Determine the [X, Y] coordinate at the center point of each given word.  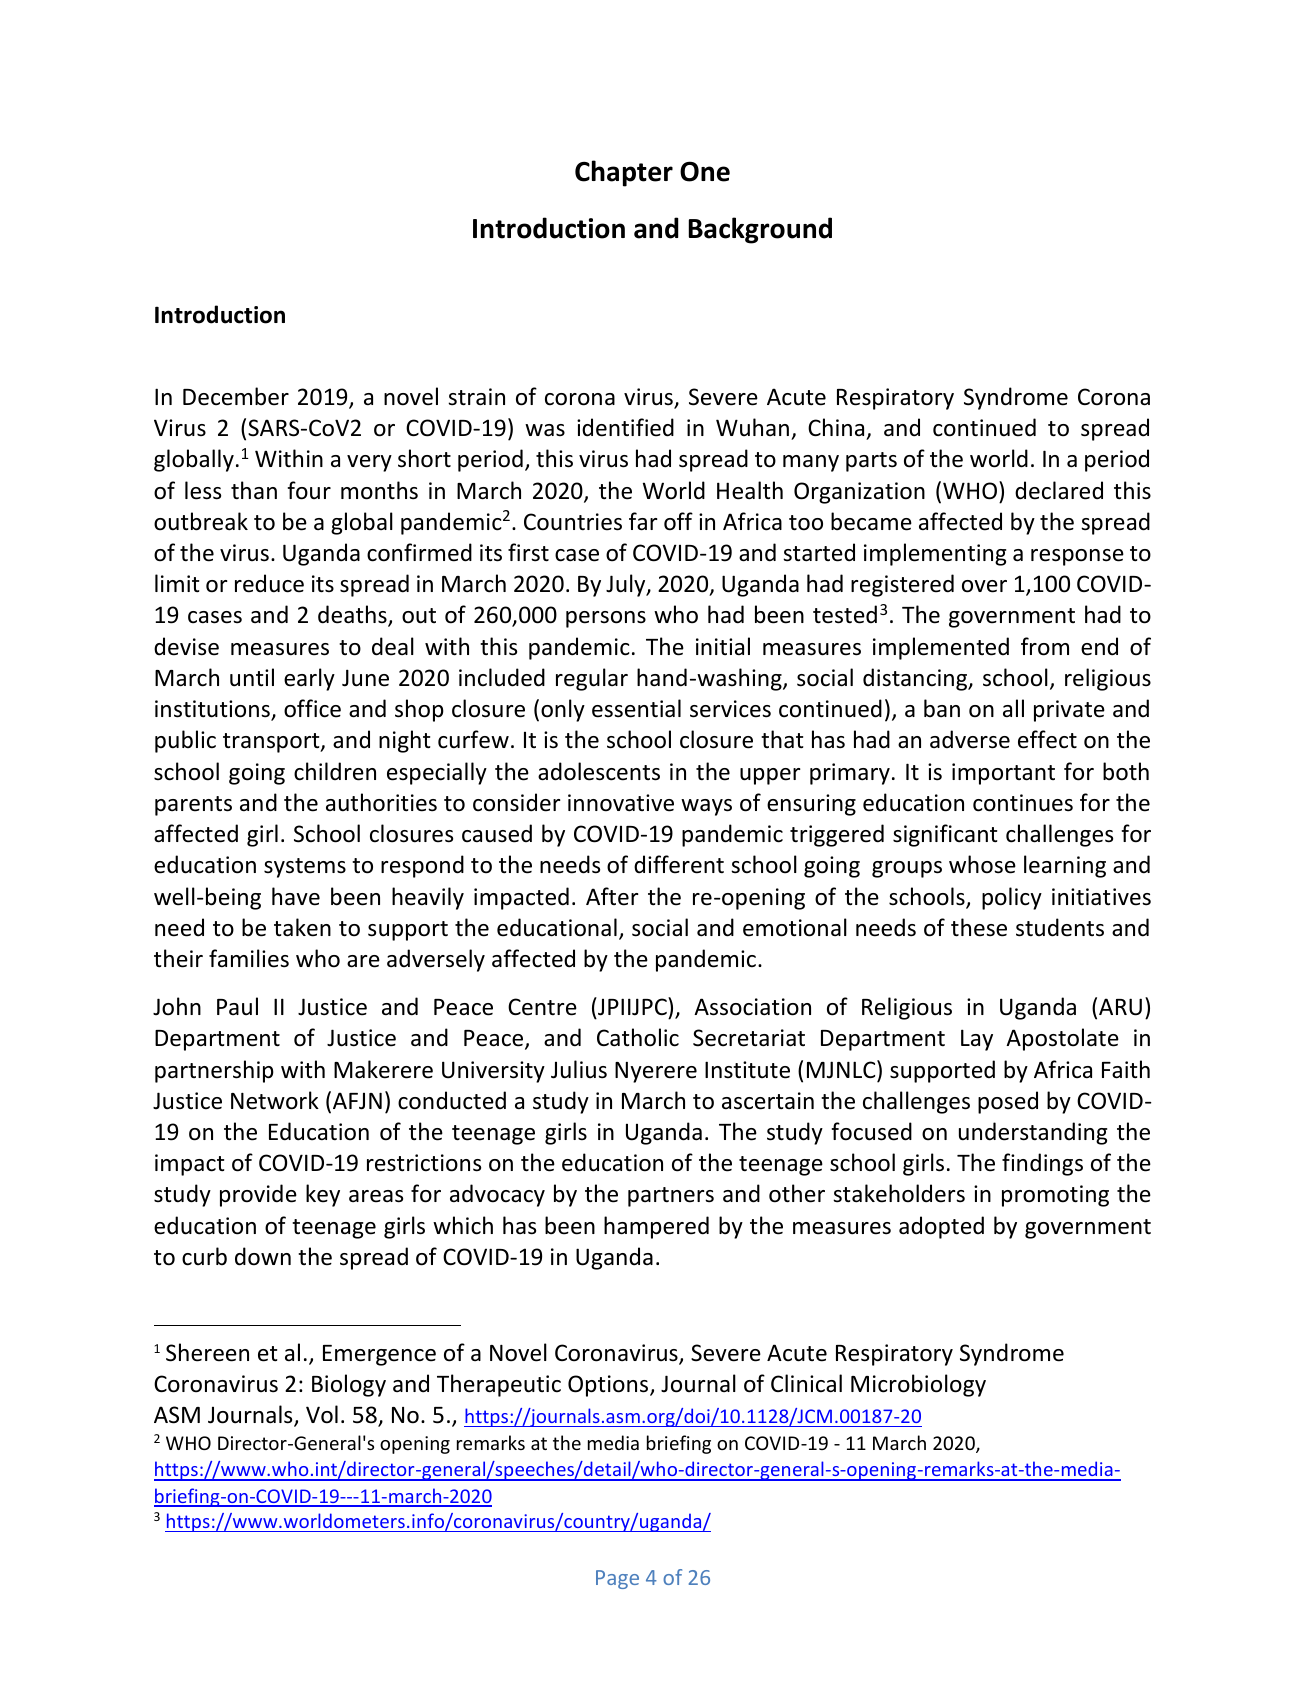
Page [617, 1579]
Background [760, 230]
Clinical [806, 1383]
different [679, 864]
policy [1012, 898]
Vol [322, 1414]
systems [305, 868]
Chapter [624, 173]
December [236, 396]
